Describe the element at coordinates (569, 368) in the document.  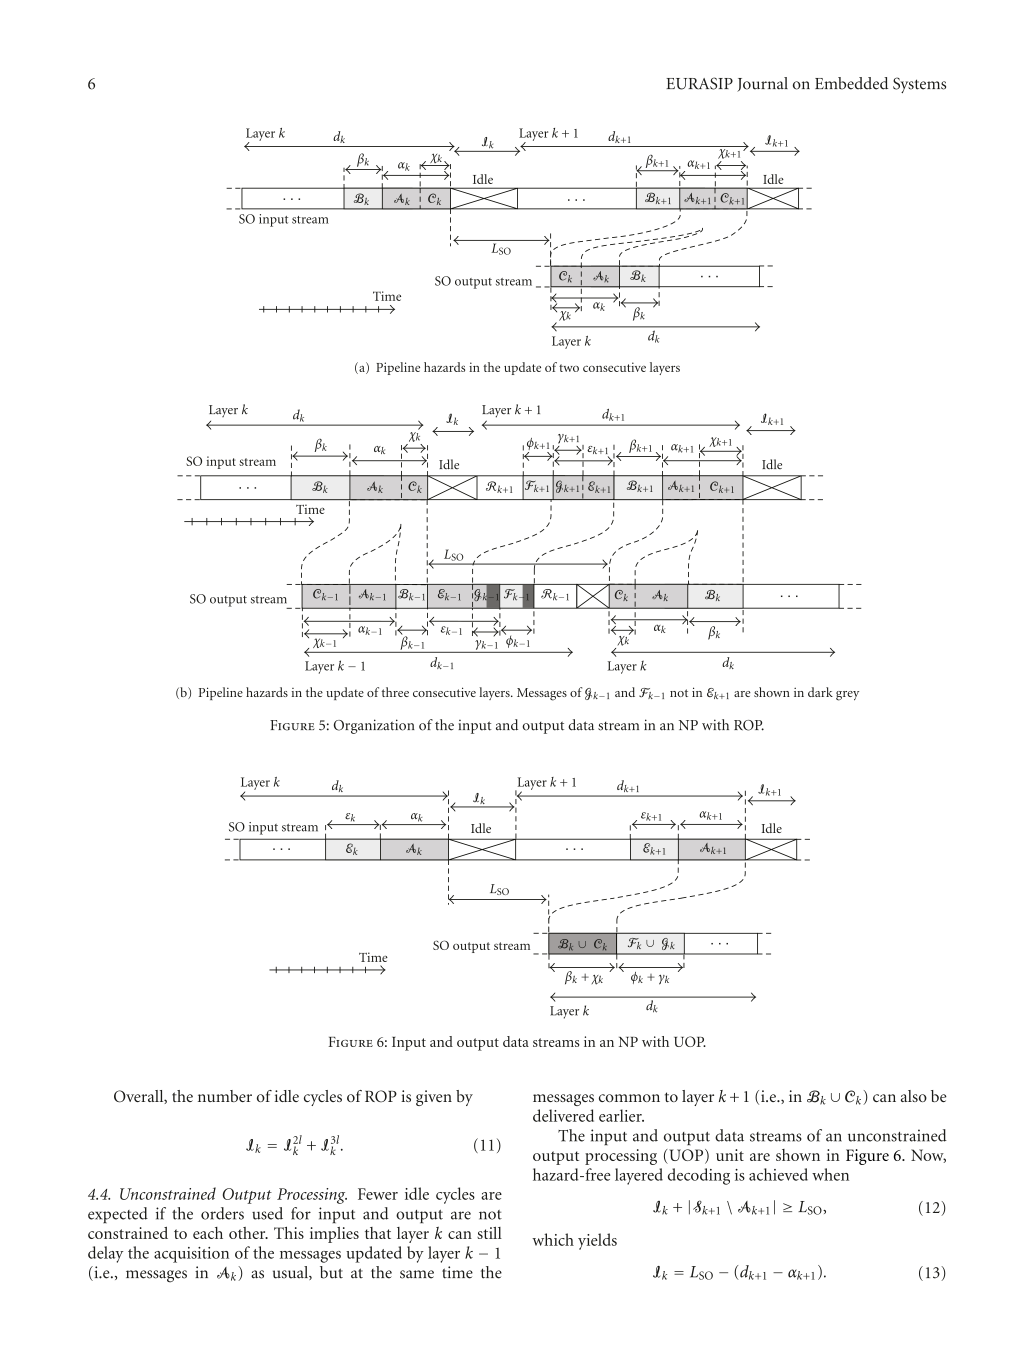
I see `two` at that location.
